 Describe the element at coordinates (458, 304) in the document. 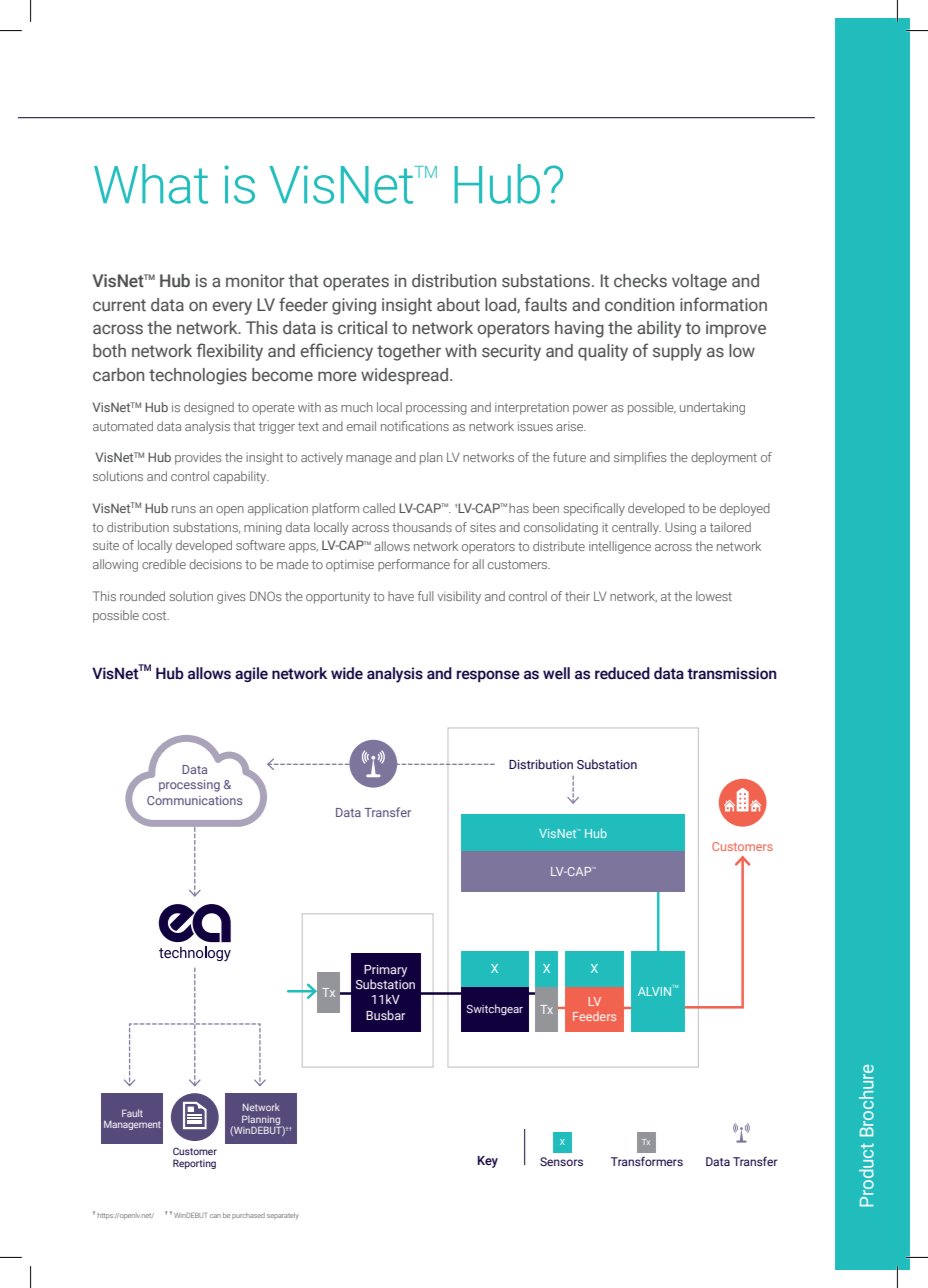

I see `about` at that location.
